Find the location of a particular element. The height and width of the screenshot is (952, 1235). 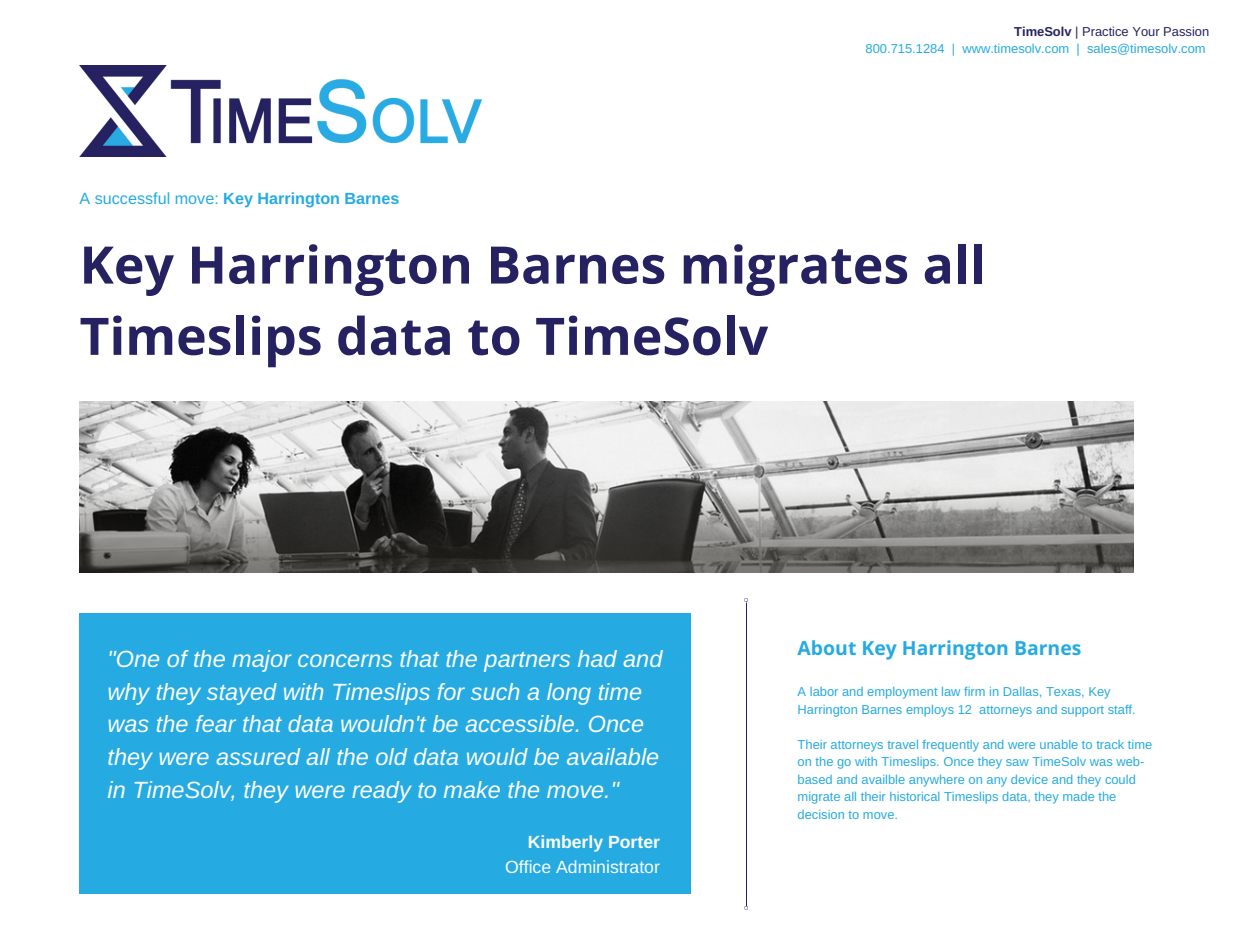

successful is located at coordinates (132, 198).
